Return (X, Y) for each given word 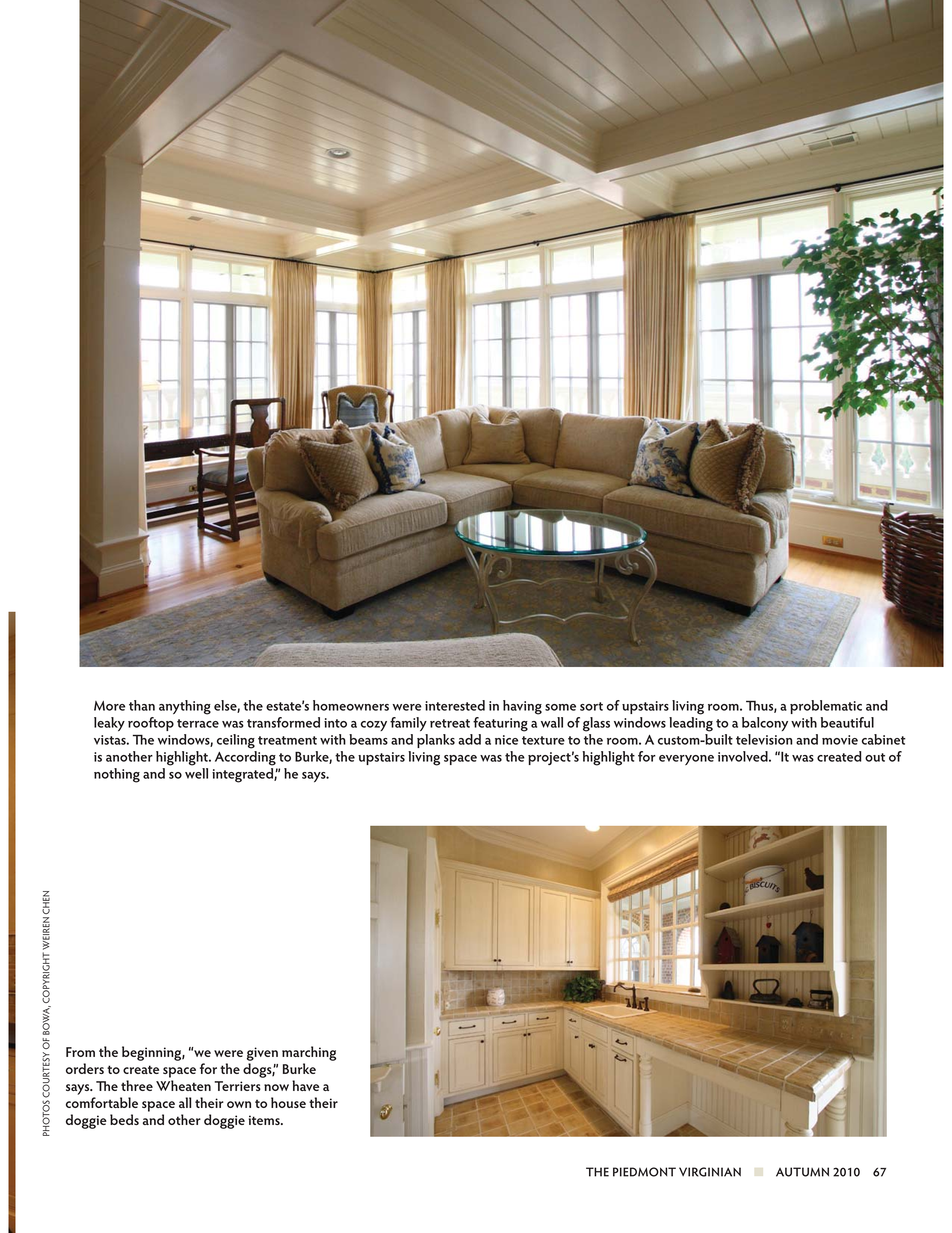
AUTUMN (802, 1172)
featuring (500, 724)
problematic (826, 707)
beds (124, 1119)
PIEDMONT (644, 1172)
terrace (198, 723)
